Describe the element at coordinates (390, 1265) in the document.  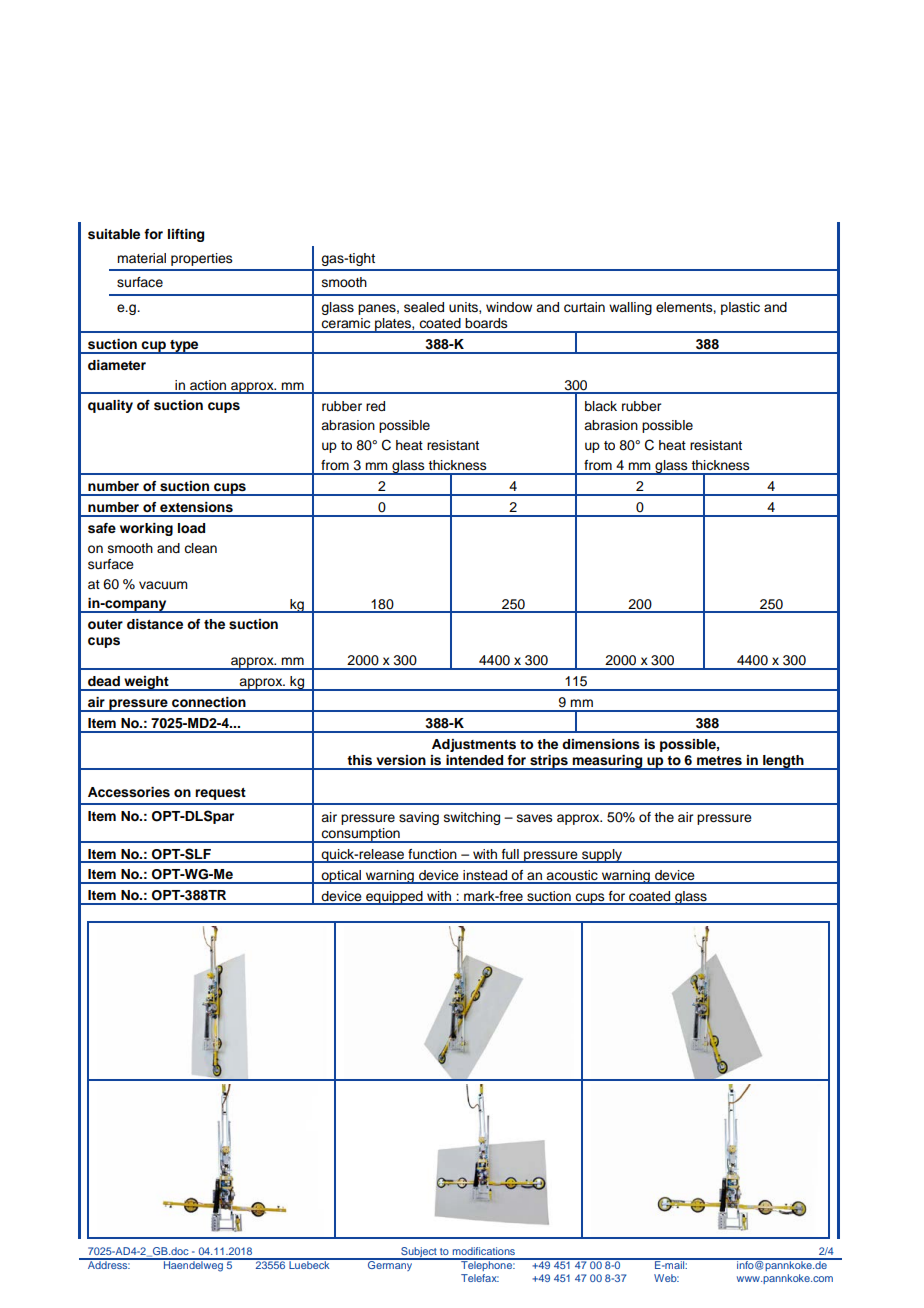
I see `Germany` at that location.
